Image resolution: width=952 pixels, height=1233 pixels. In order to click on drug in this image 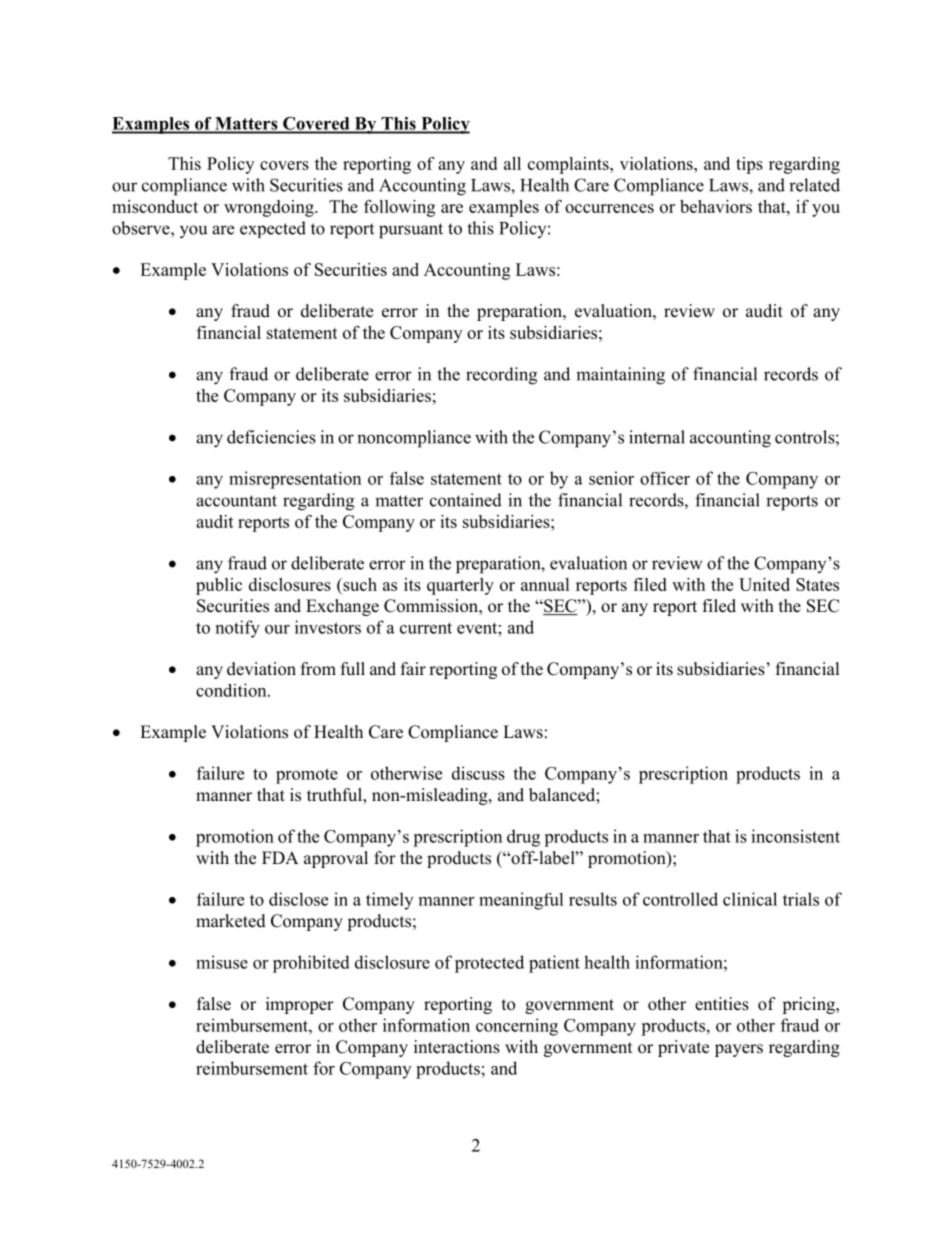, I will do `click(523, 838)`.
